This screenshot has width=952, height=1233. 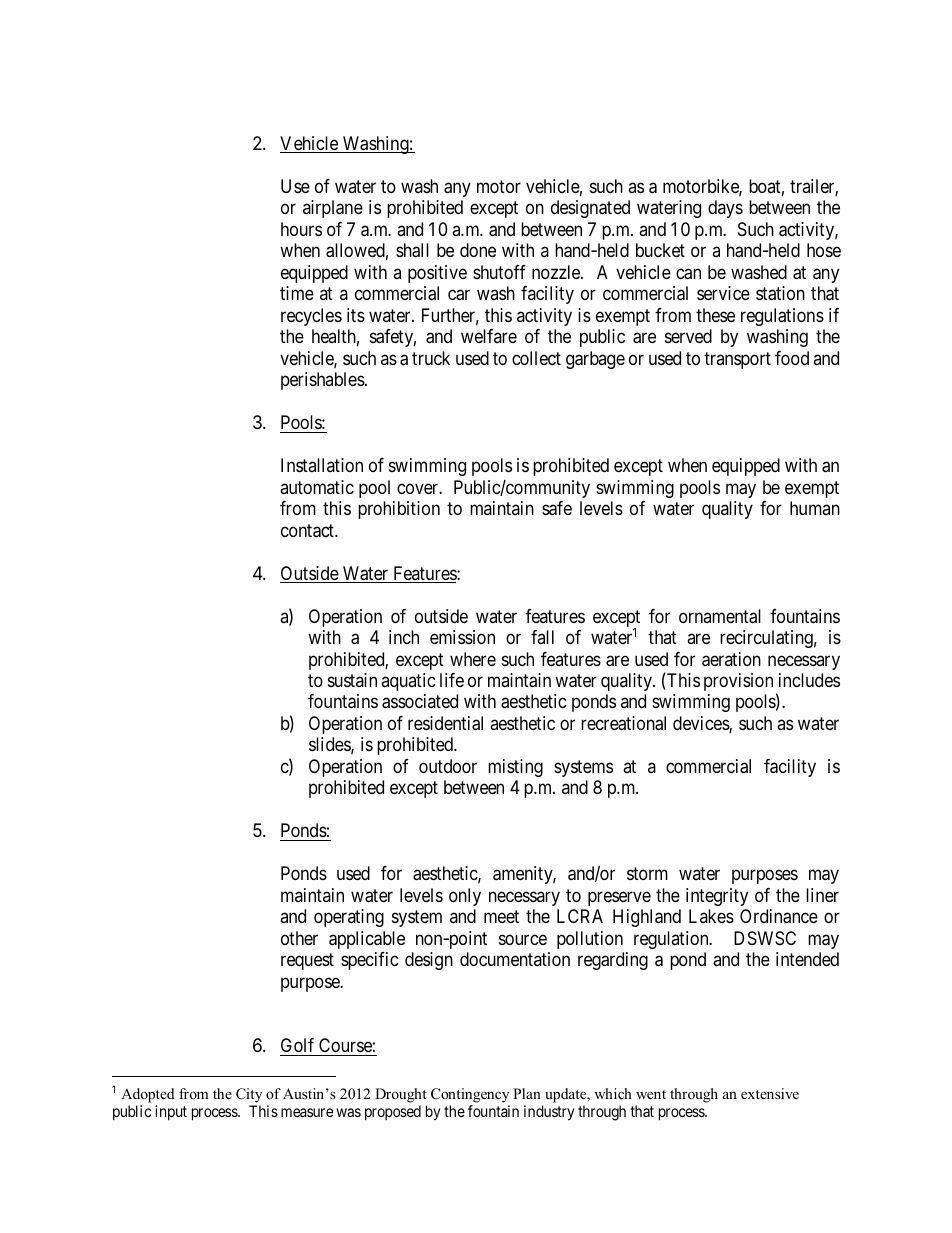 What do you see at coordinates (478, 250) in the screenshot?
I see `done` at bounding box center [478, 250].
